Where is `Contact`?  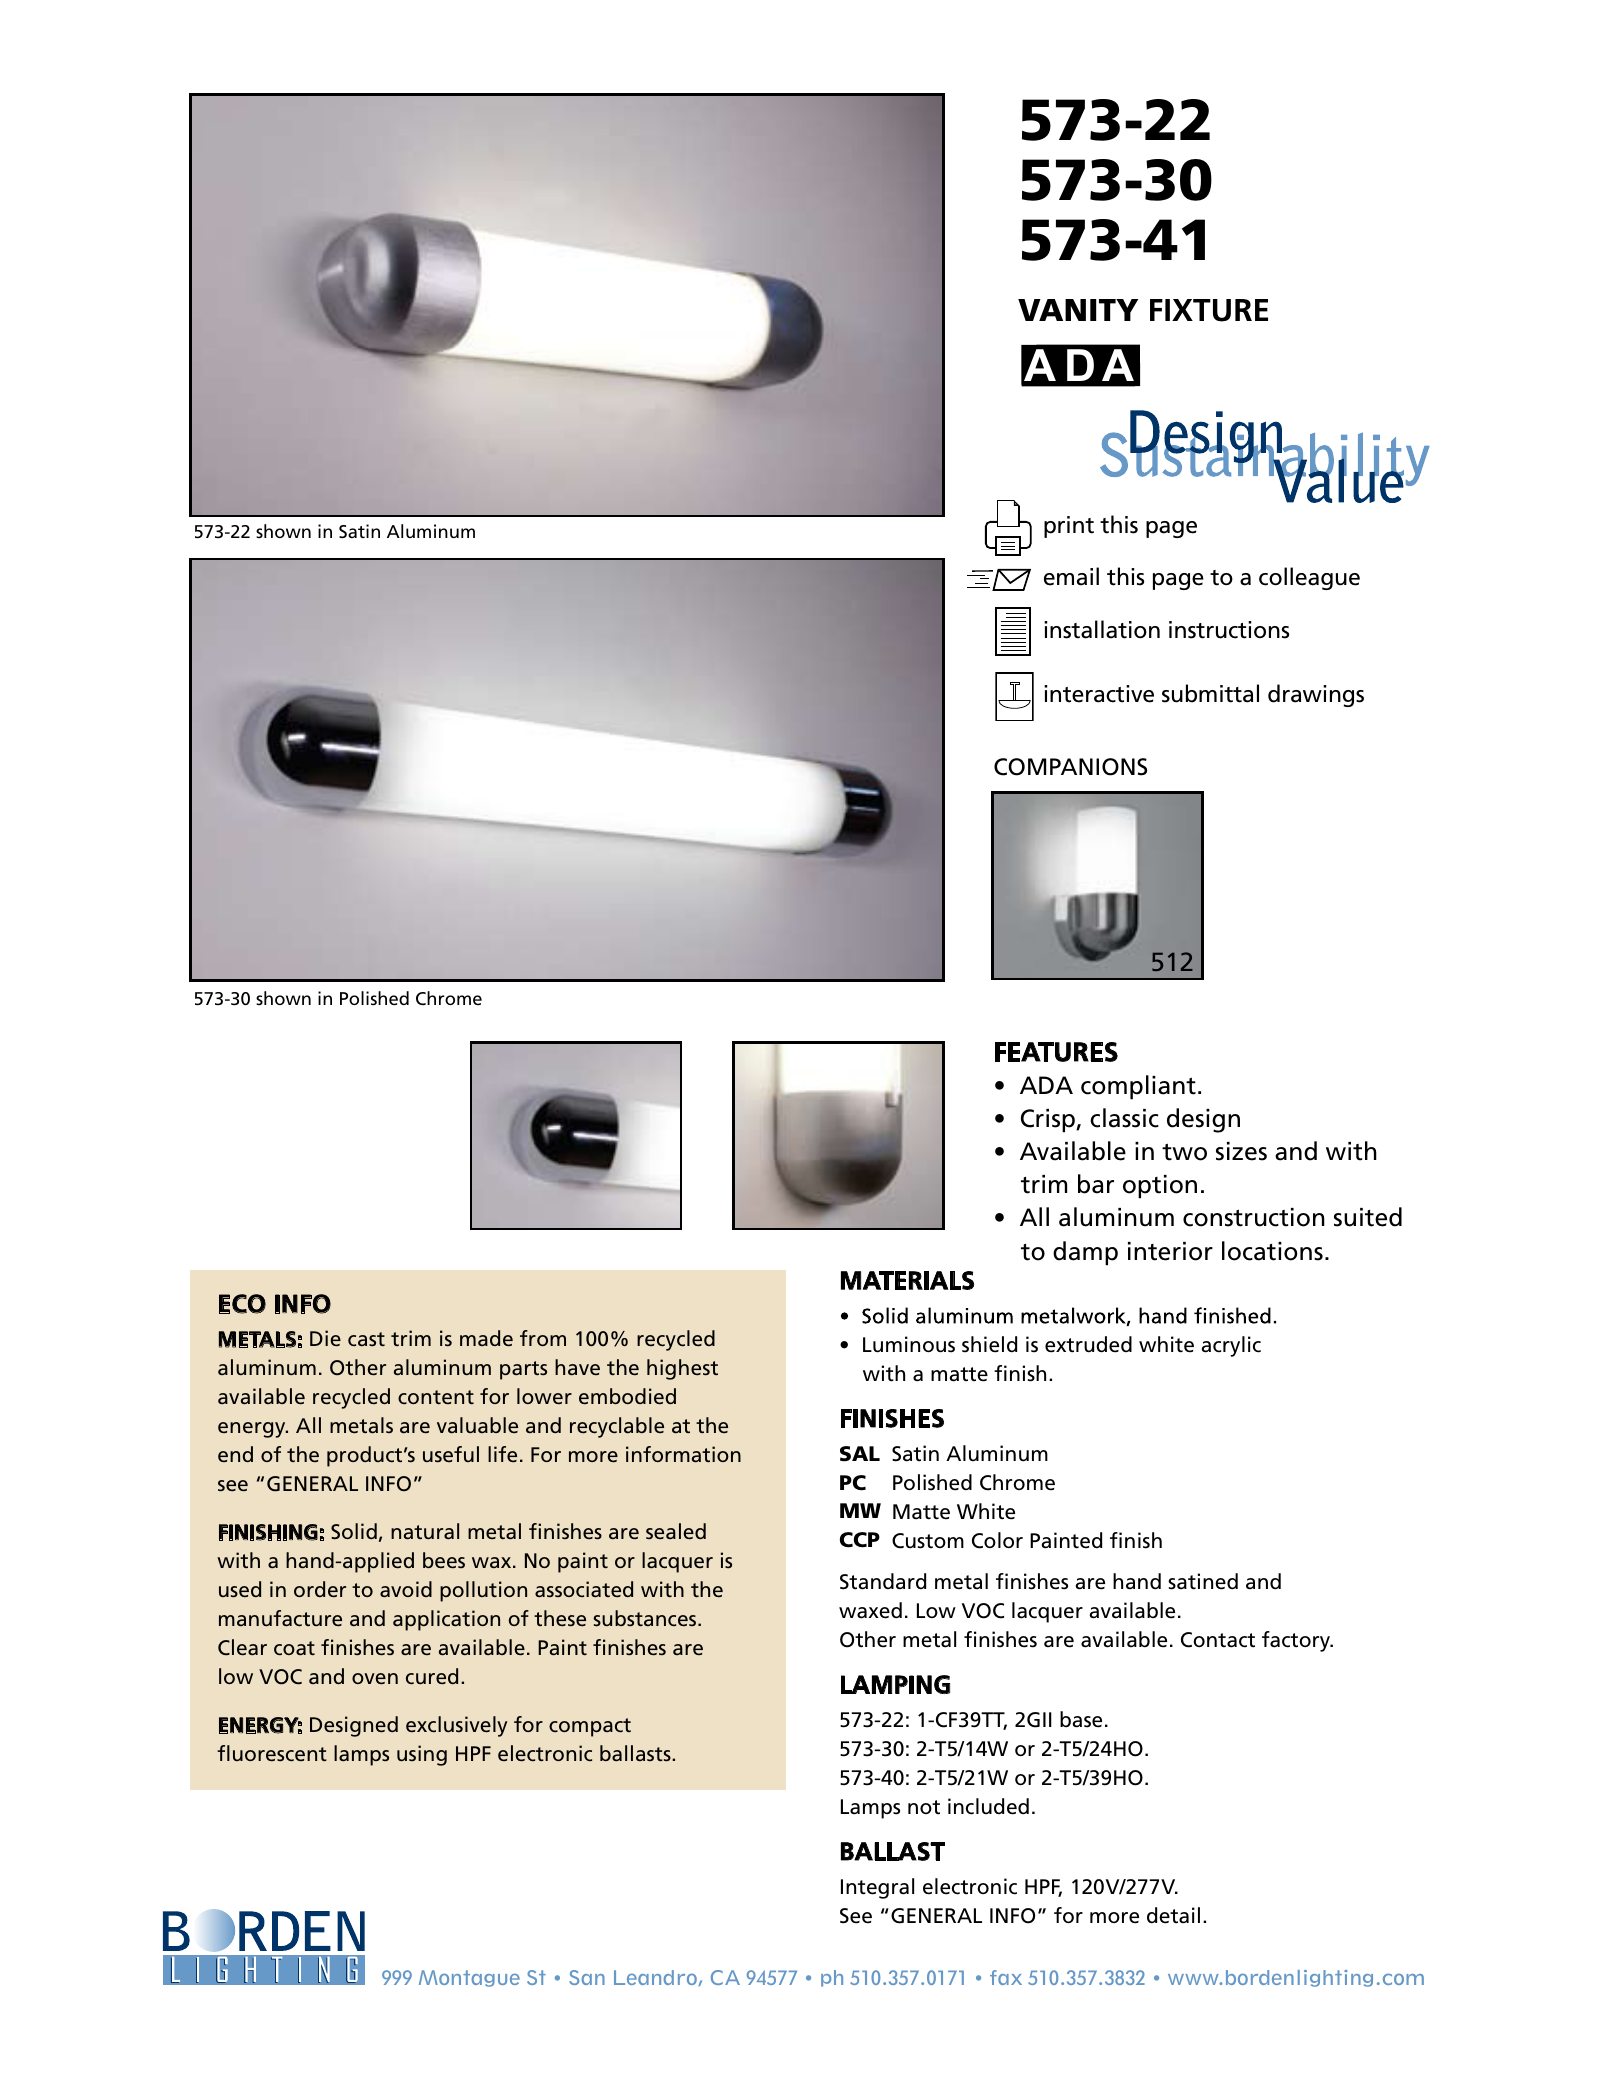 Contact is located at coordinates (1218, 1640).
